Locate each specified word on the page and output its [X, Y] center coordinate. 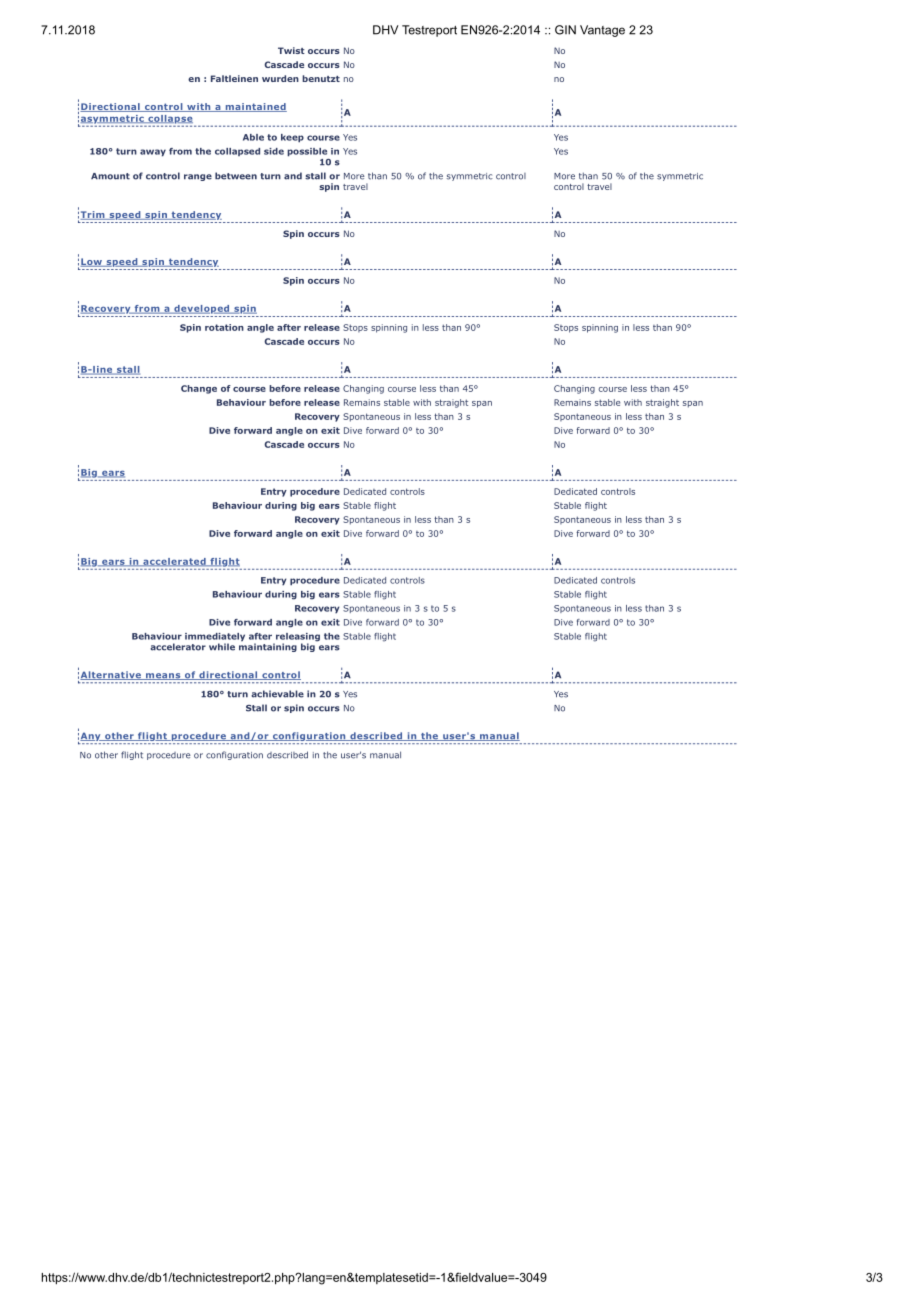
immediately [215, 638]
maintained [255, 107]
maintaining [268, 646]
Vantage [602, 31]
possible [307, 152]
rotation [224, 327]
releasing [297, 638]
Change [199, 389]
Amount [110, 176]
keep [292, 138]
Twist [291, 50]
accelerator [178, 647]
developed [202, 309]
